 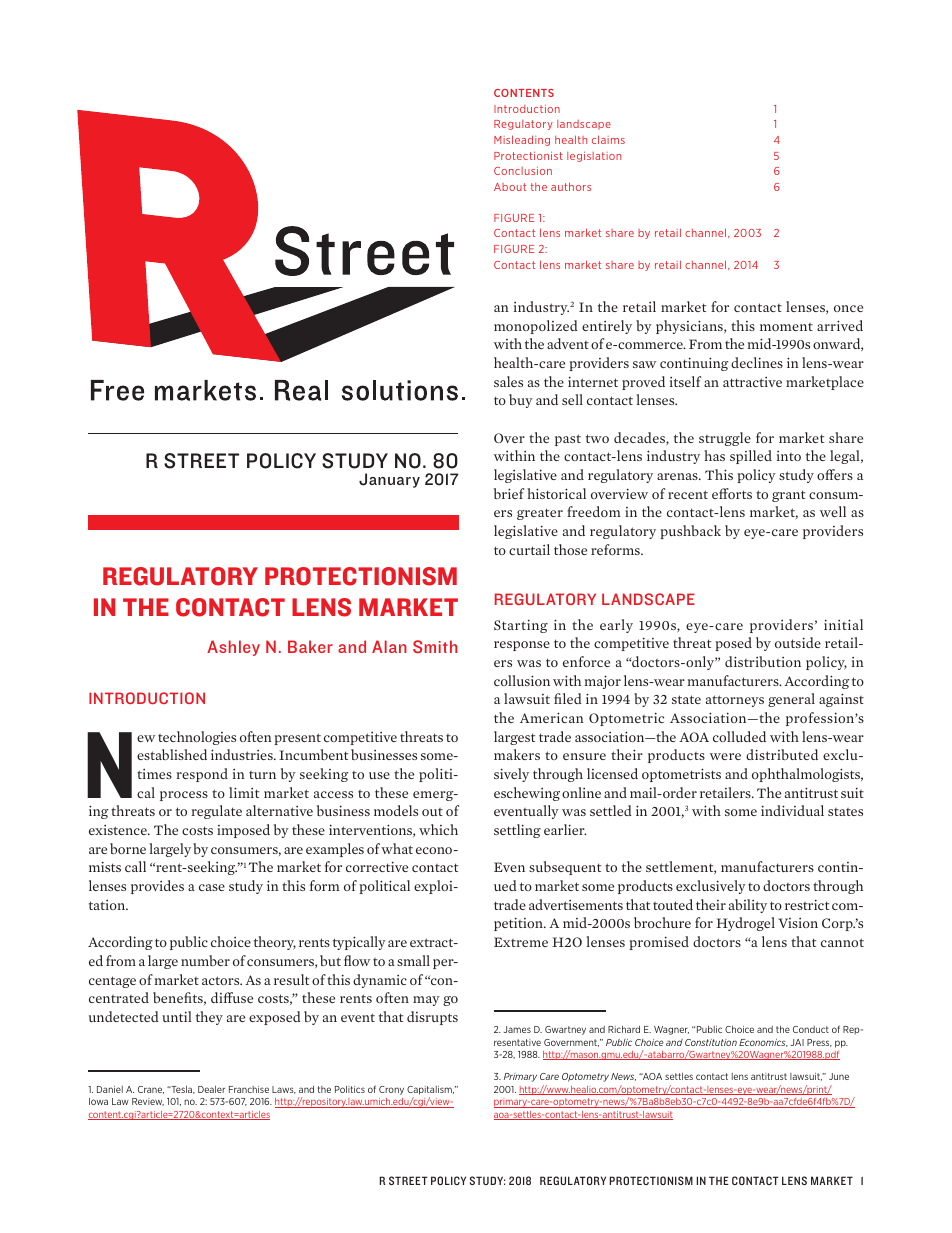 What do you see at coordinates (523, 171) in the image?
I see `Conclusion` at bounding box center [523, 171].
